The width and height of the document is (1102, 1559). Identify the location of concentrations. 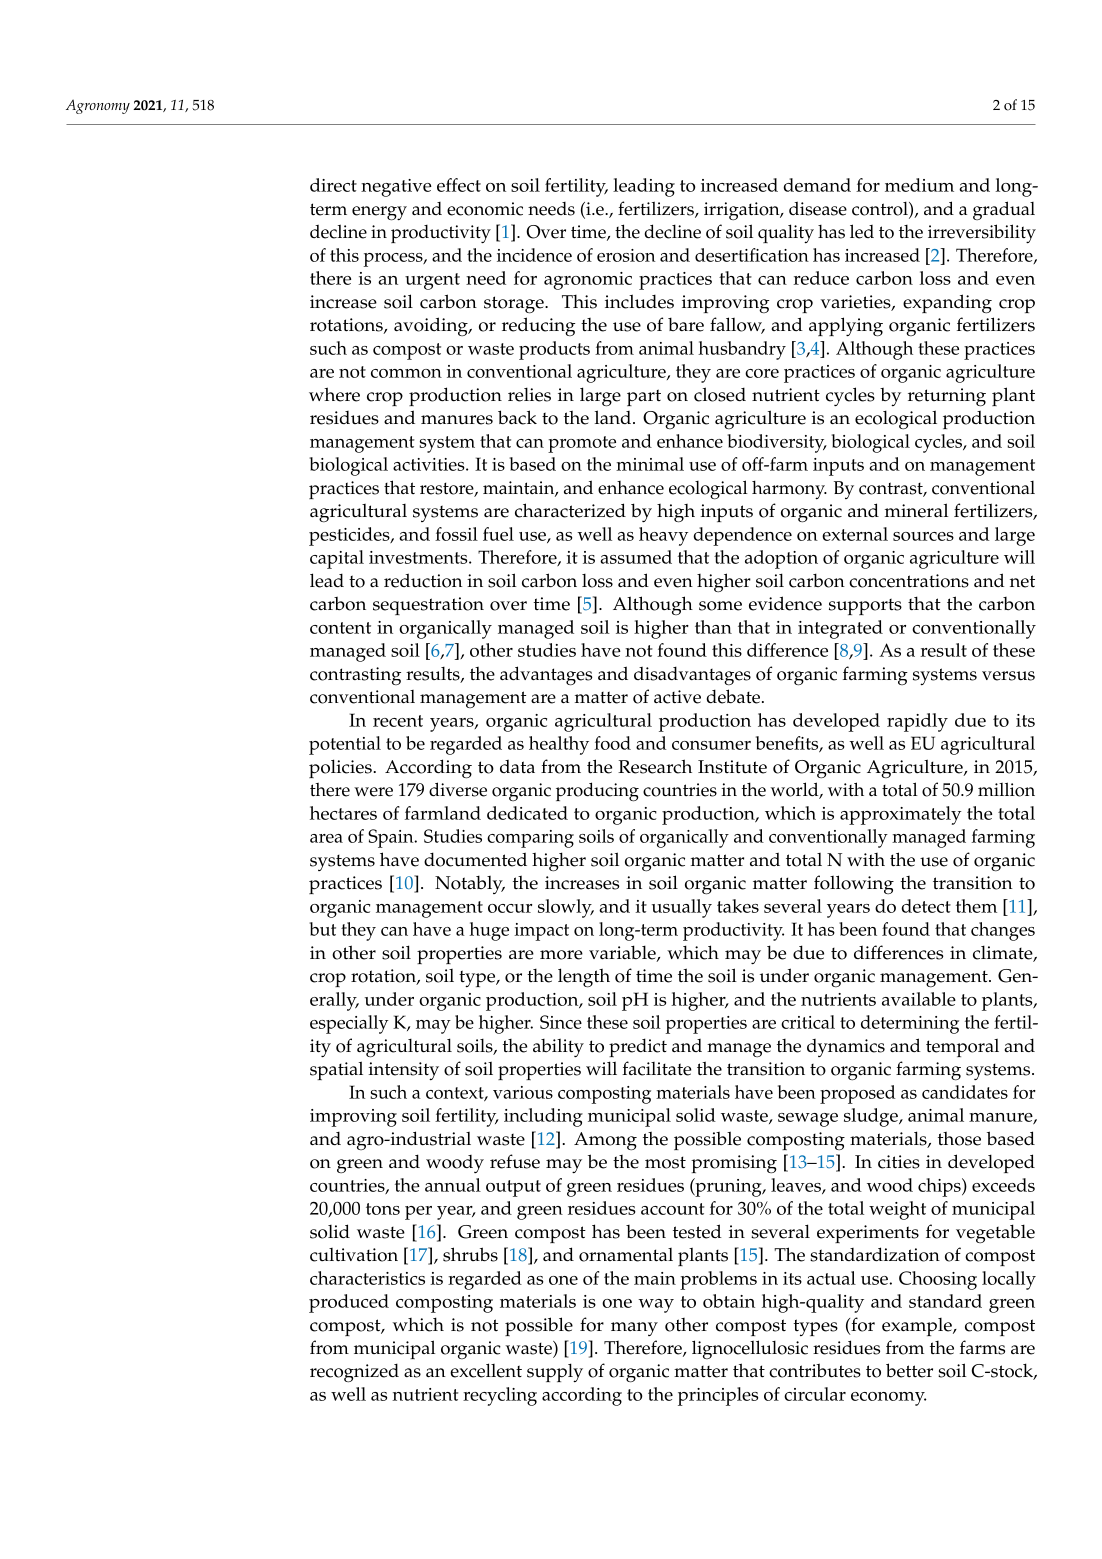
(909, 581).
